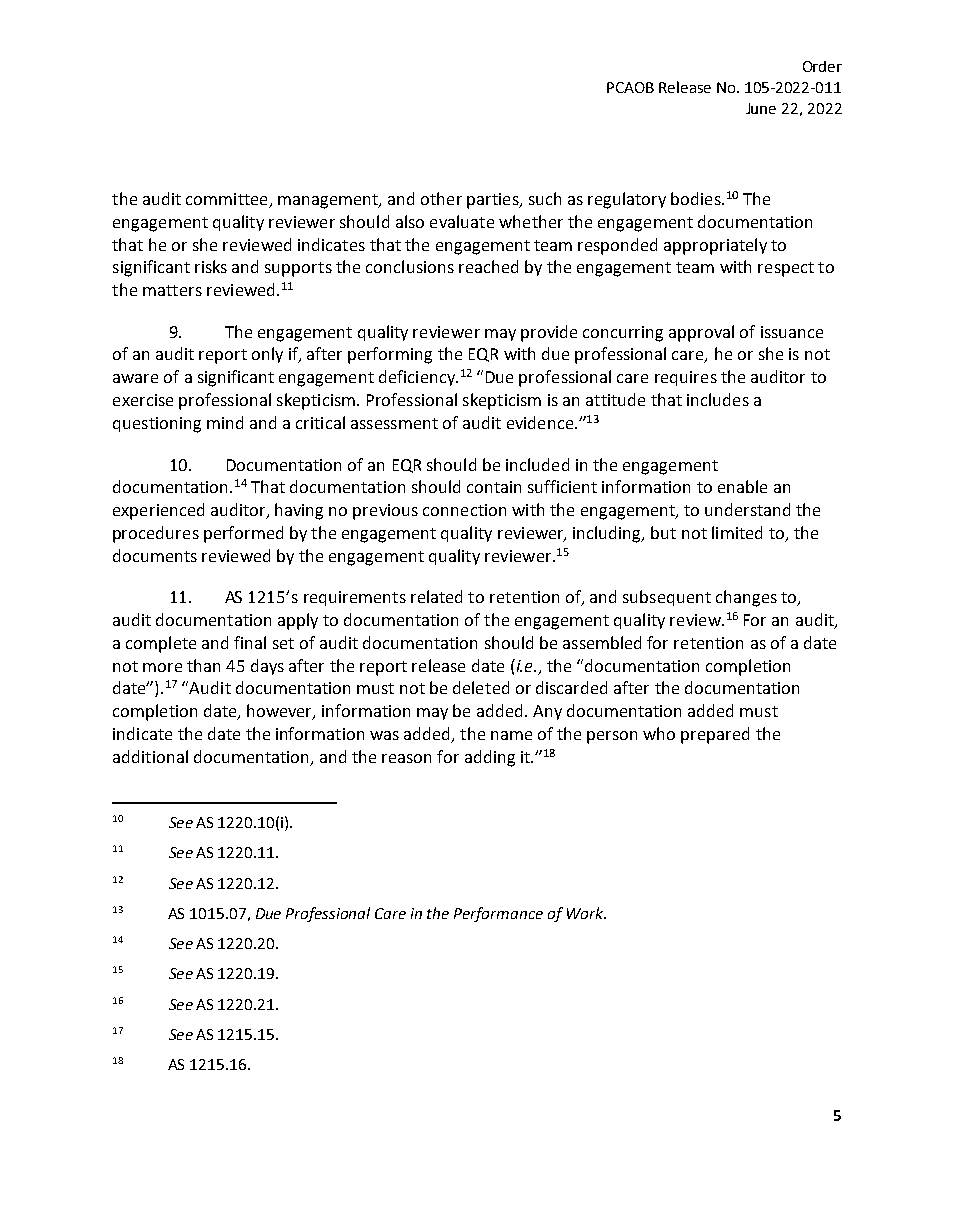 This page has height=1232, width=954. Describe the element at coordinates (228, 200) in the page. I see `committee` at that location.
